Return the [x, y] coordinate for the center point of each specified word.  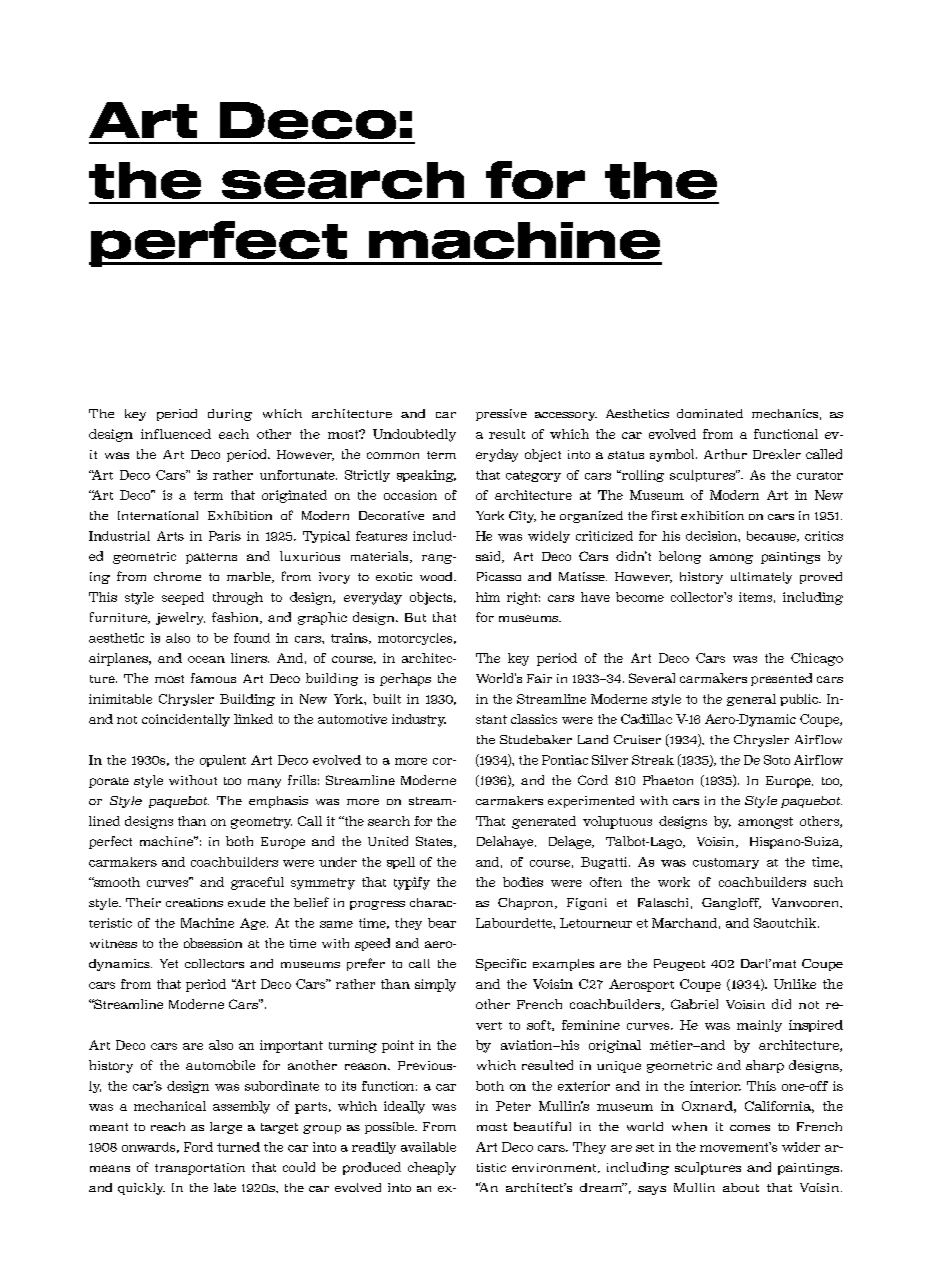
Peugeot [679, 965]
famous [213, 678]
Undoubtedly [414, 435]
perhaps [405, 679]
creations [194, 902]
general [751, 700]
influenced [176, 434]
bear [442, 923]
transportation [200, 1169]
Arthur [725, 454]
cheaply [432, 1168]
